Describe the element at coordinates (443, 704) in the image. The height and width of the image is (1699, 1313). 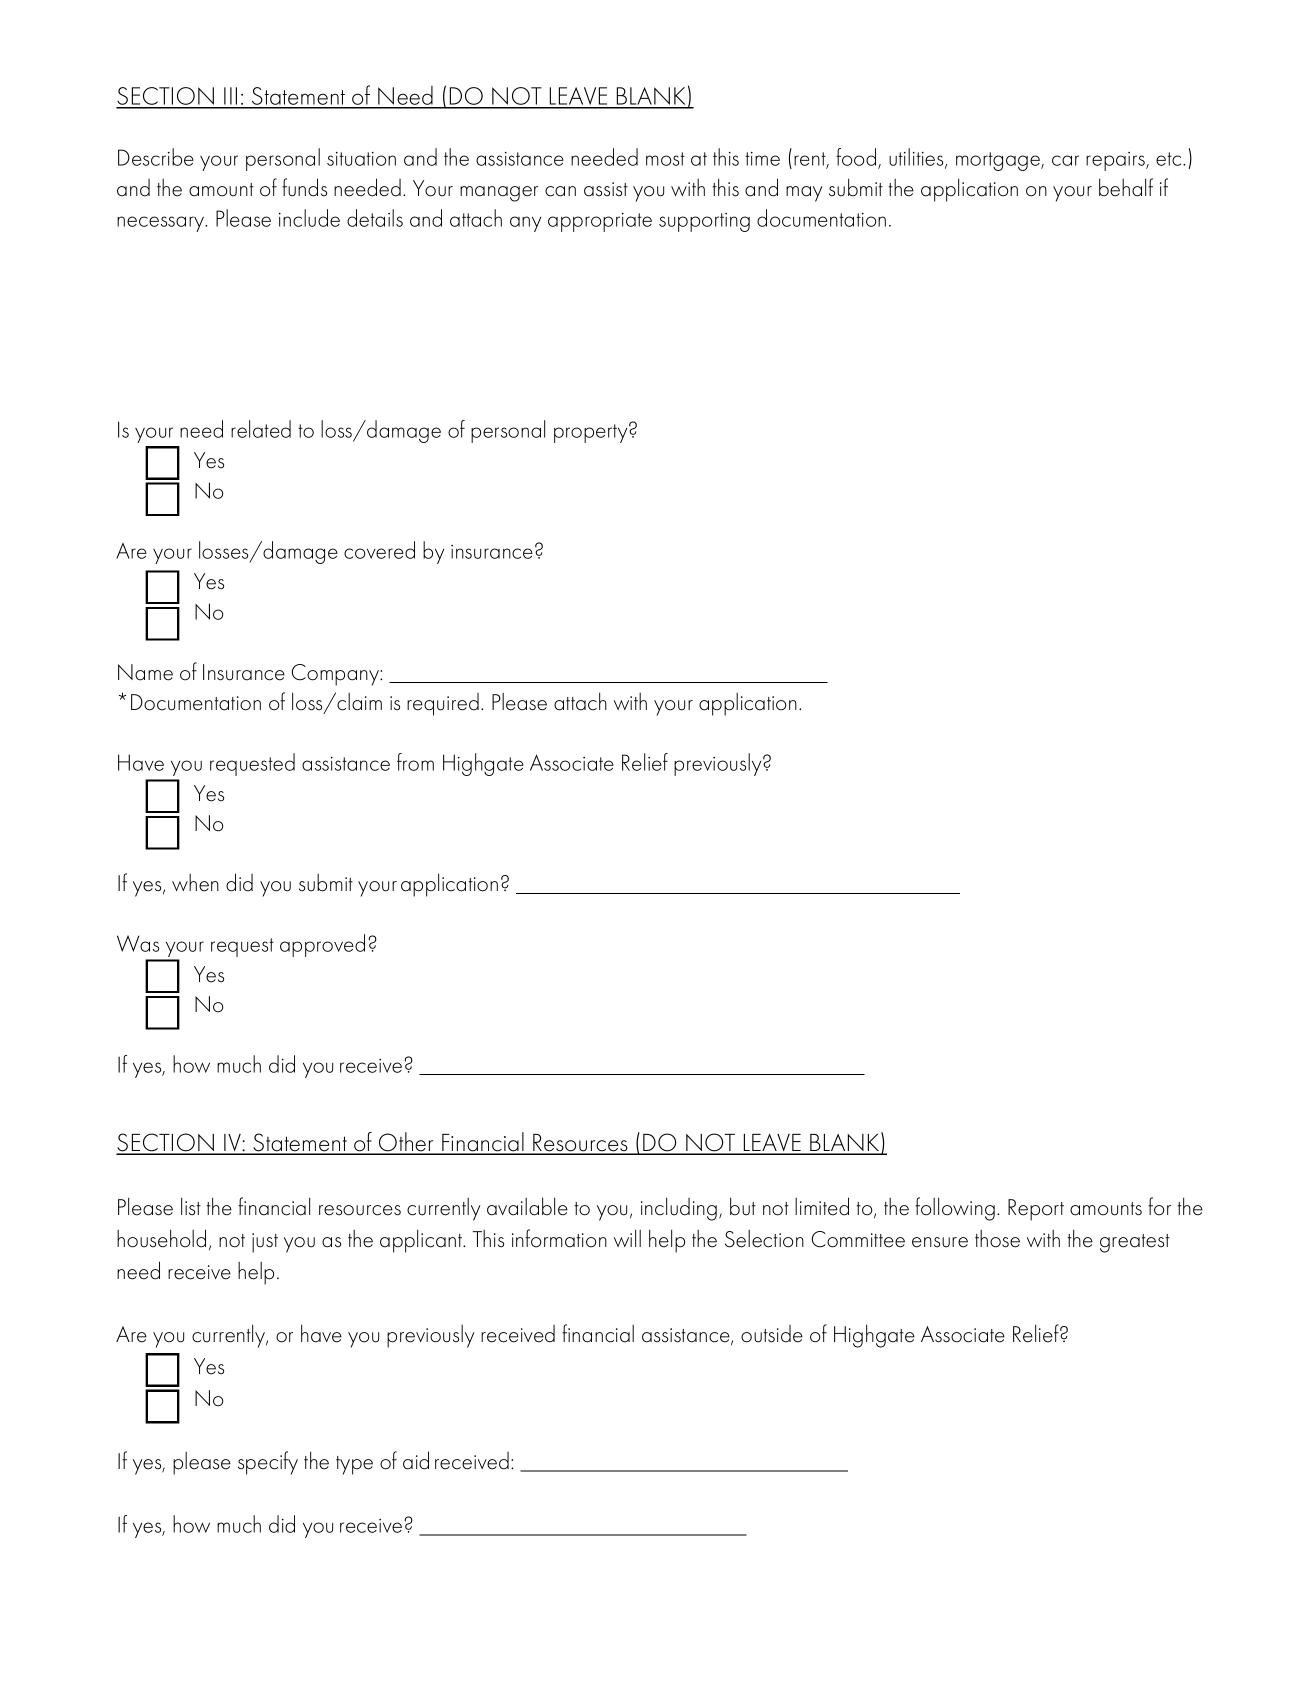
I see `required` at that location.
